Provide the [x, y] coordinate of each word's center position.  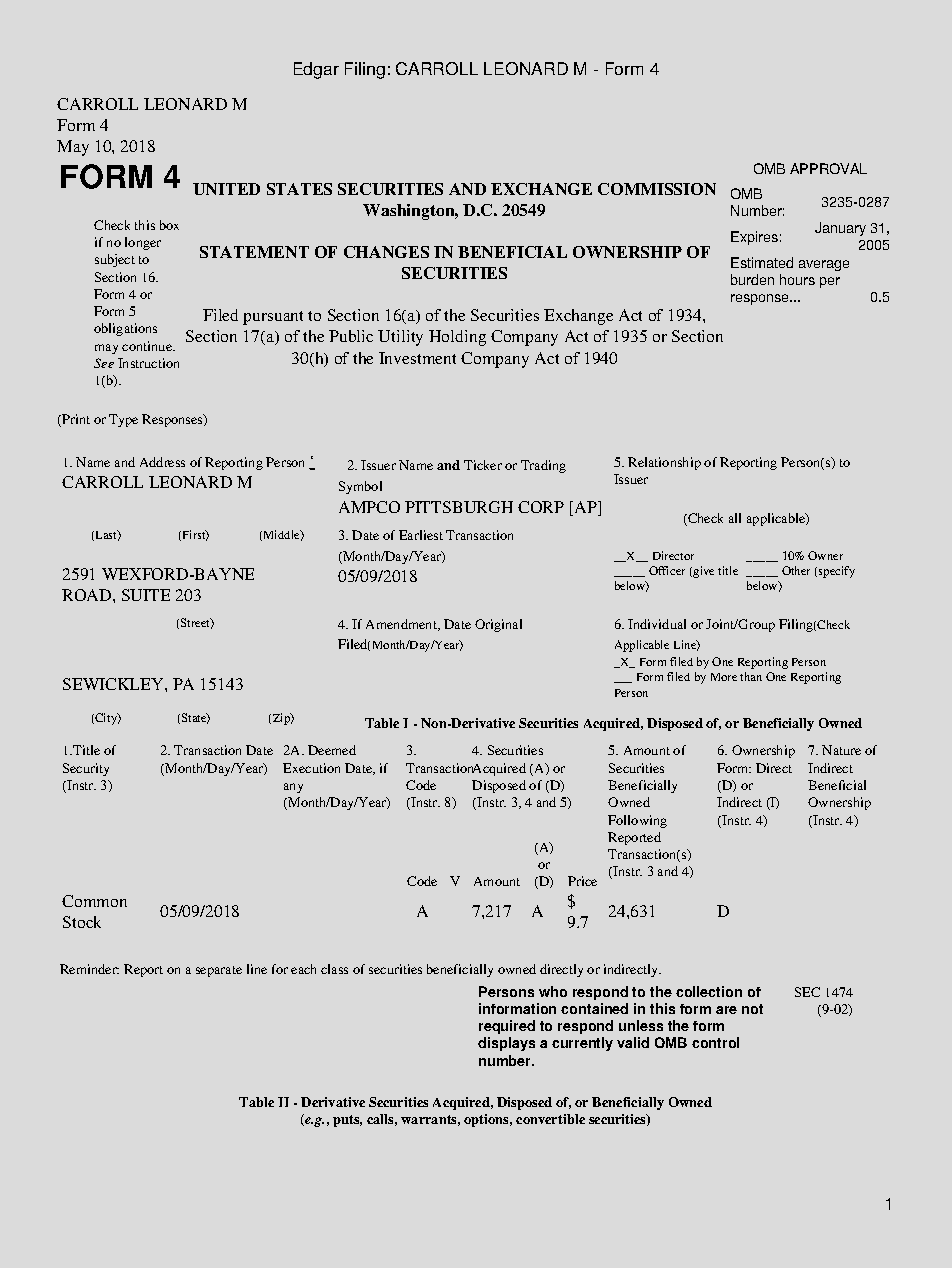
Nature [841, 750]
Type [123, 420]
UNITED [226, 189]
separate [219, 971]
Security [86, 769]
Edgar [316, 70]
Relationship [664, 463]
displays [506, 1044]
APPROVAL [828, 168]
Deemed [332, 750]
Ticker [483, 465]
